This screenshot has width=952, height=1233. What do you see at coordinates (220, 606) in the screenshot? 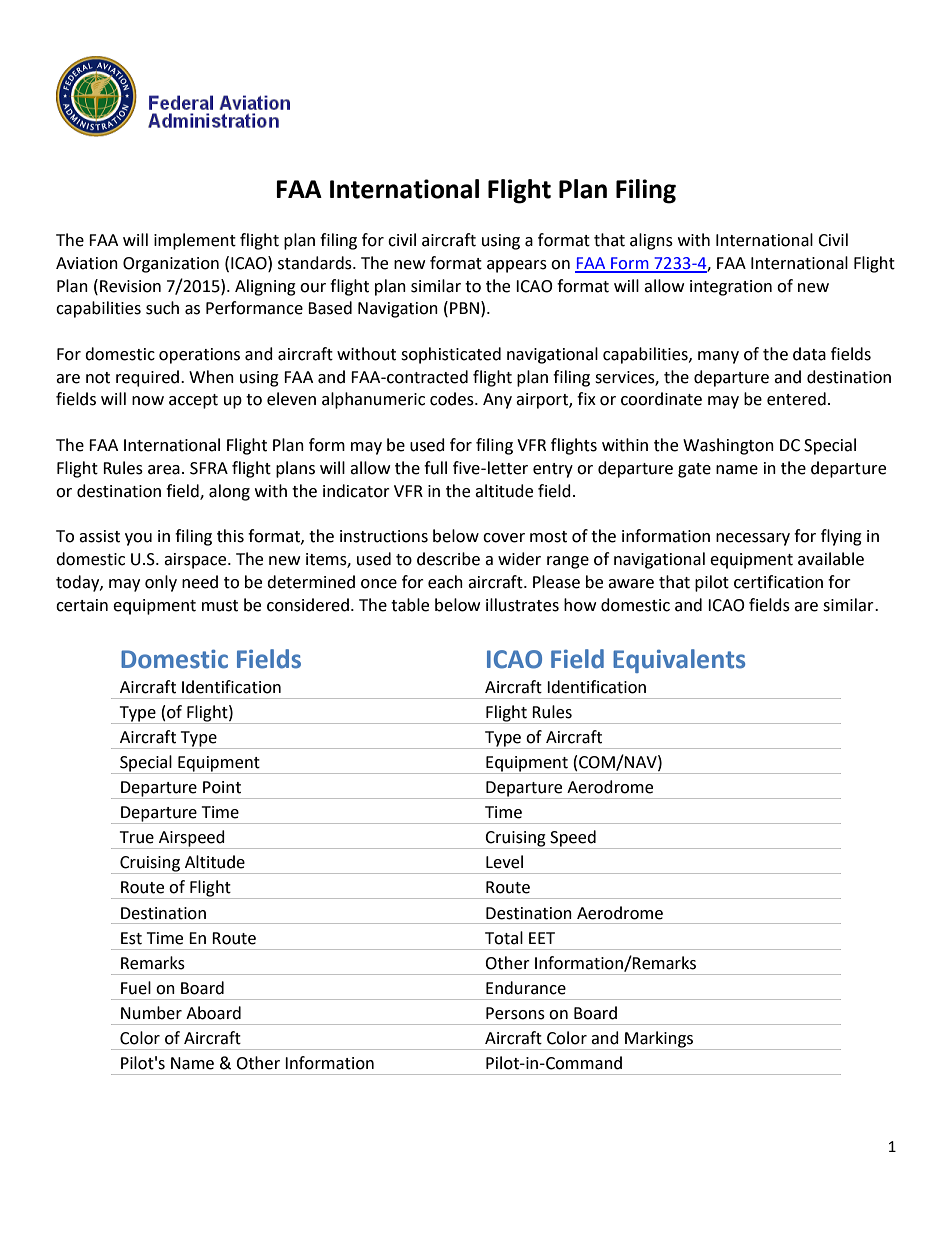
I see `must` at bounding box center [220, 606].
